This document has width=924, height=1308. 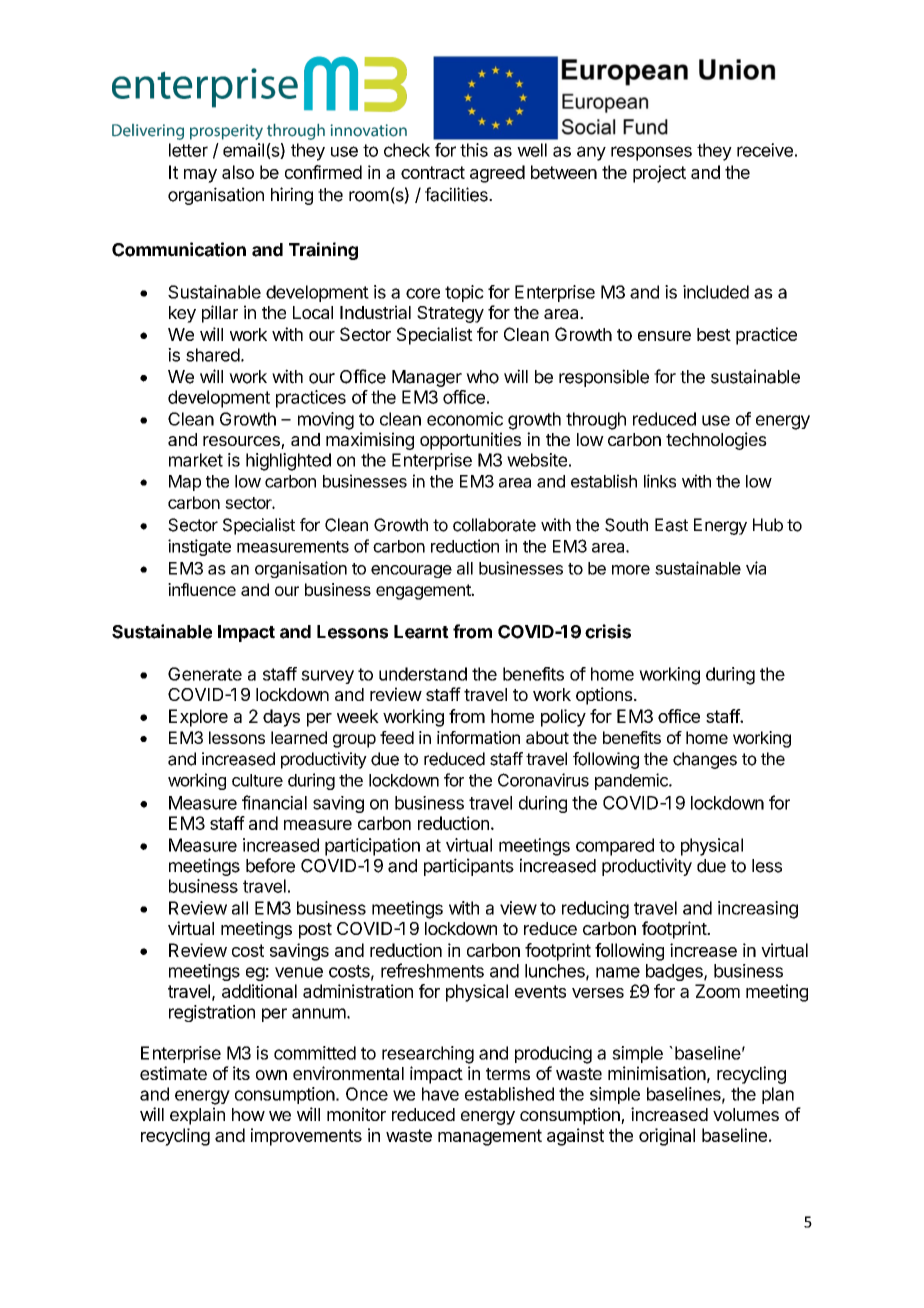 I want to click on project, so click(x=659, y=174).
